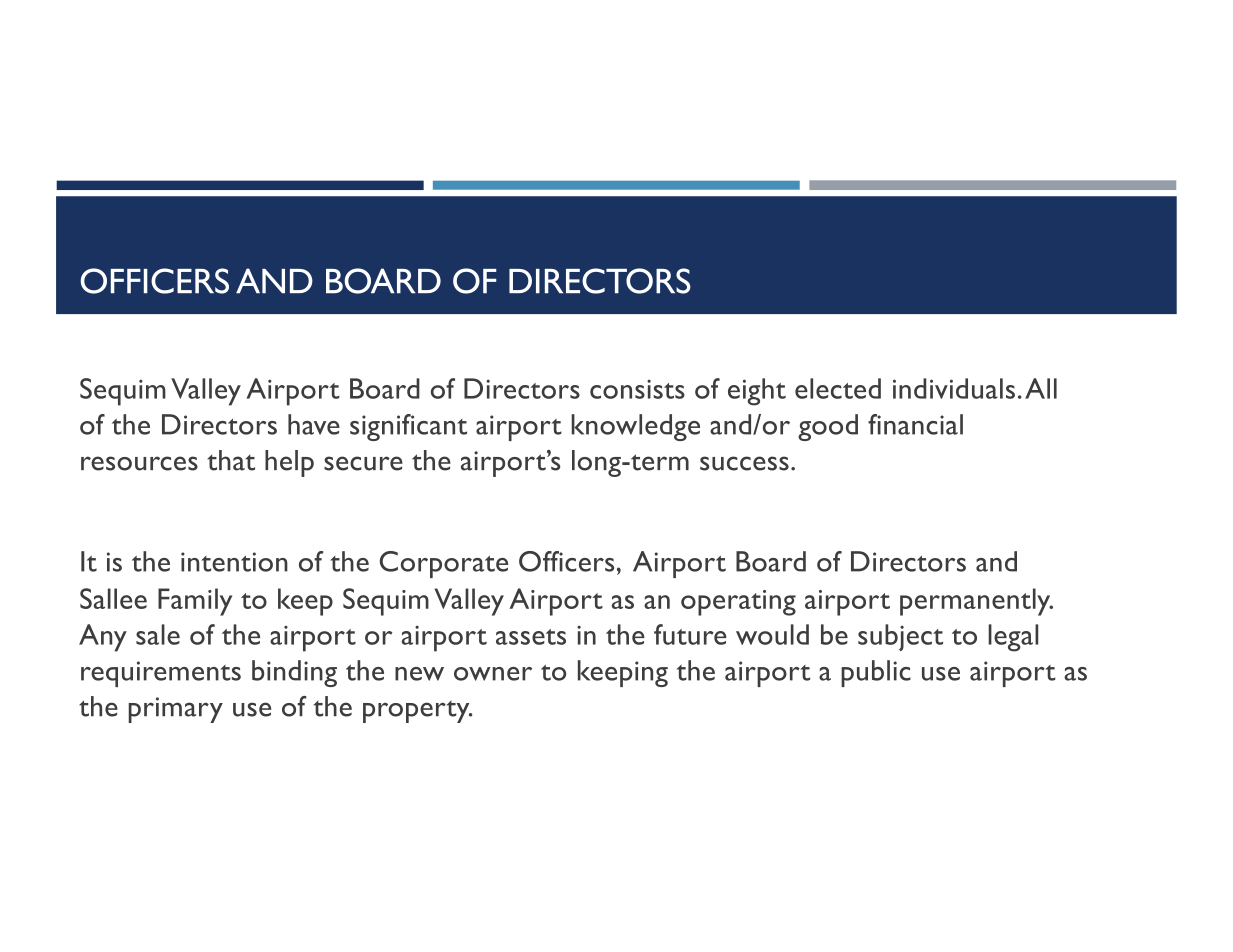 The height and width of the screenshot is (952, 1233). Describe the element at coordinates (234, 562) in the screenshot. I see `intention` at that location.
